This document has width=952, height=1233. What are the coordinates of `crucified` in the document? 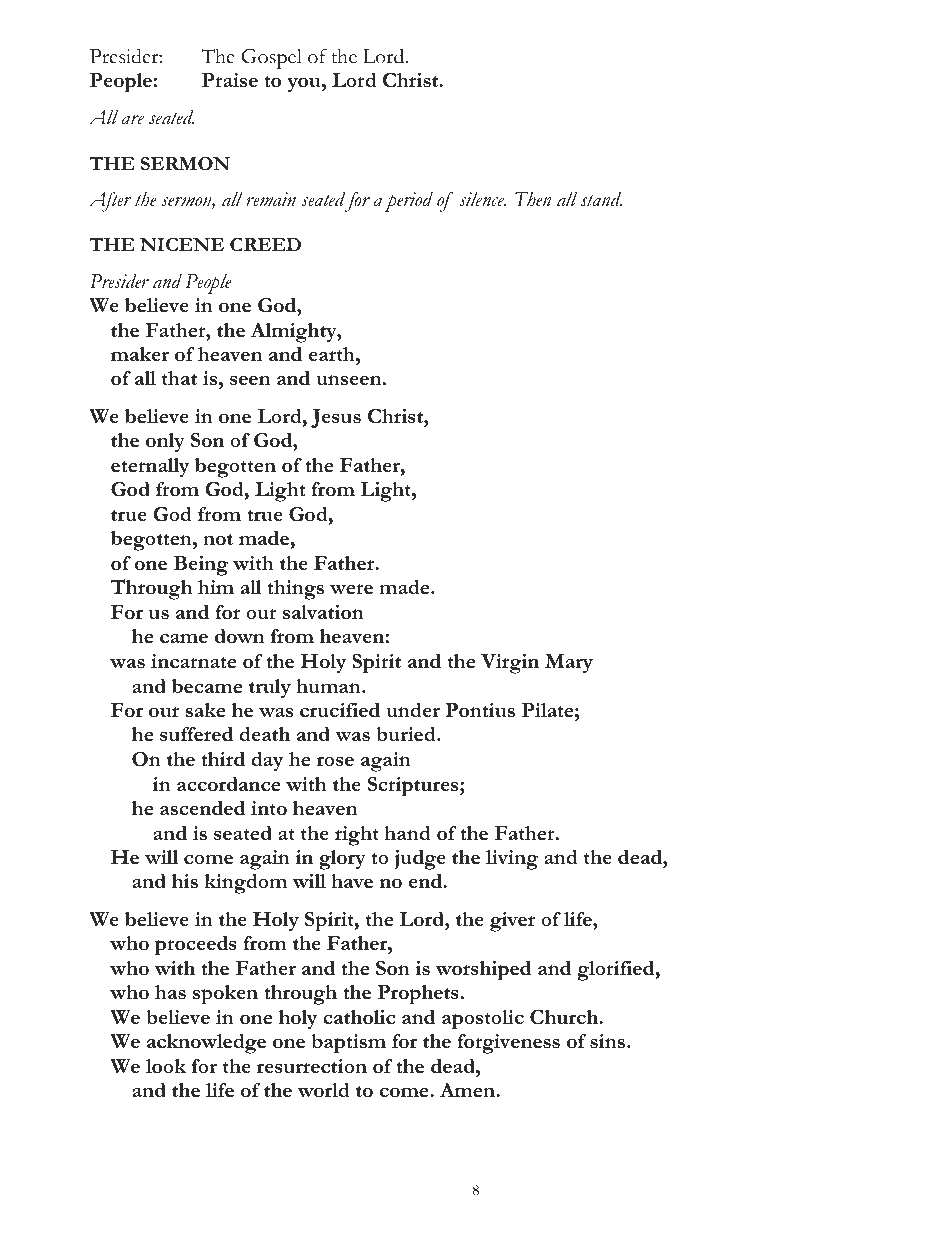 It's located at (340, 710).
